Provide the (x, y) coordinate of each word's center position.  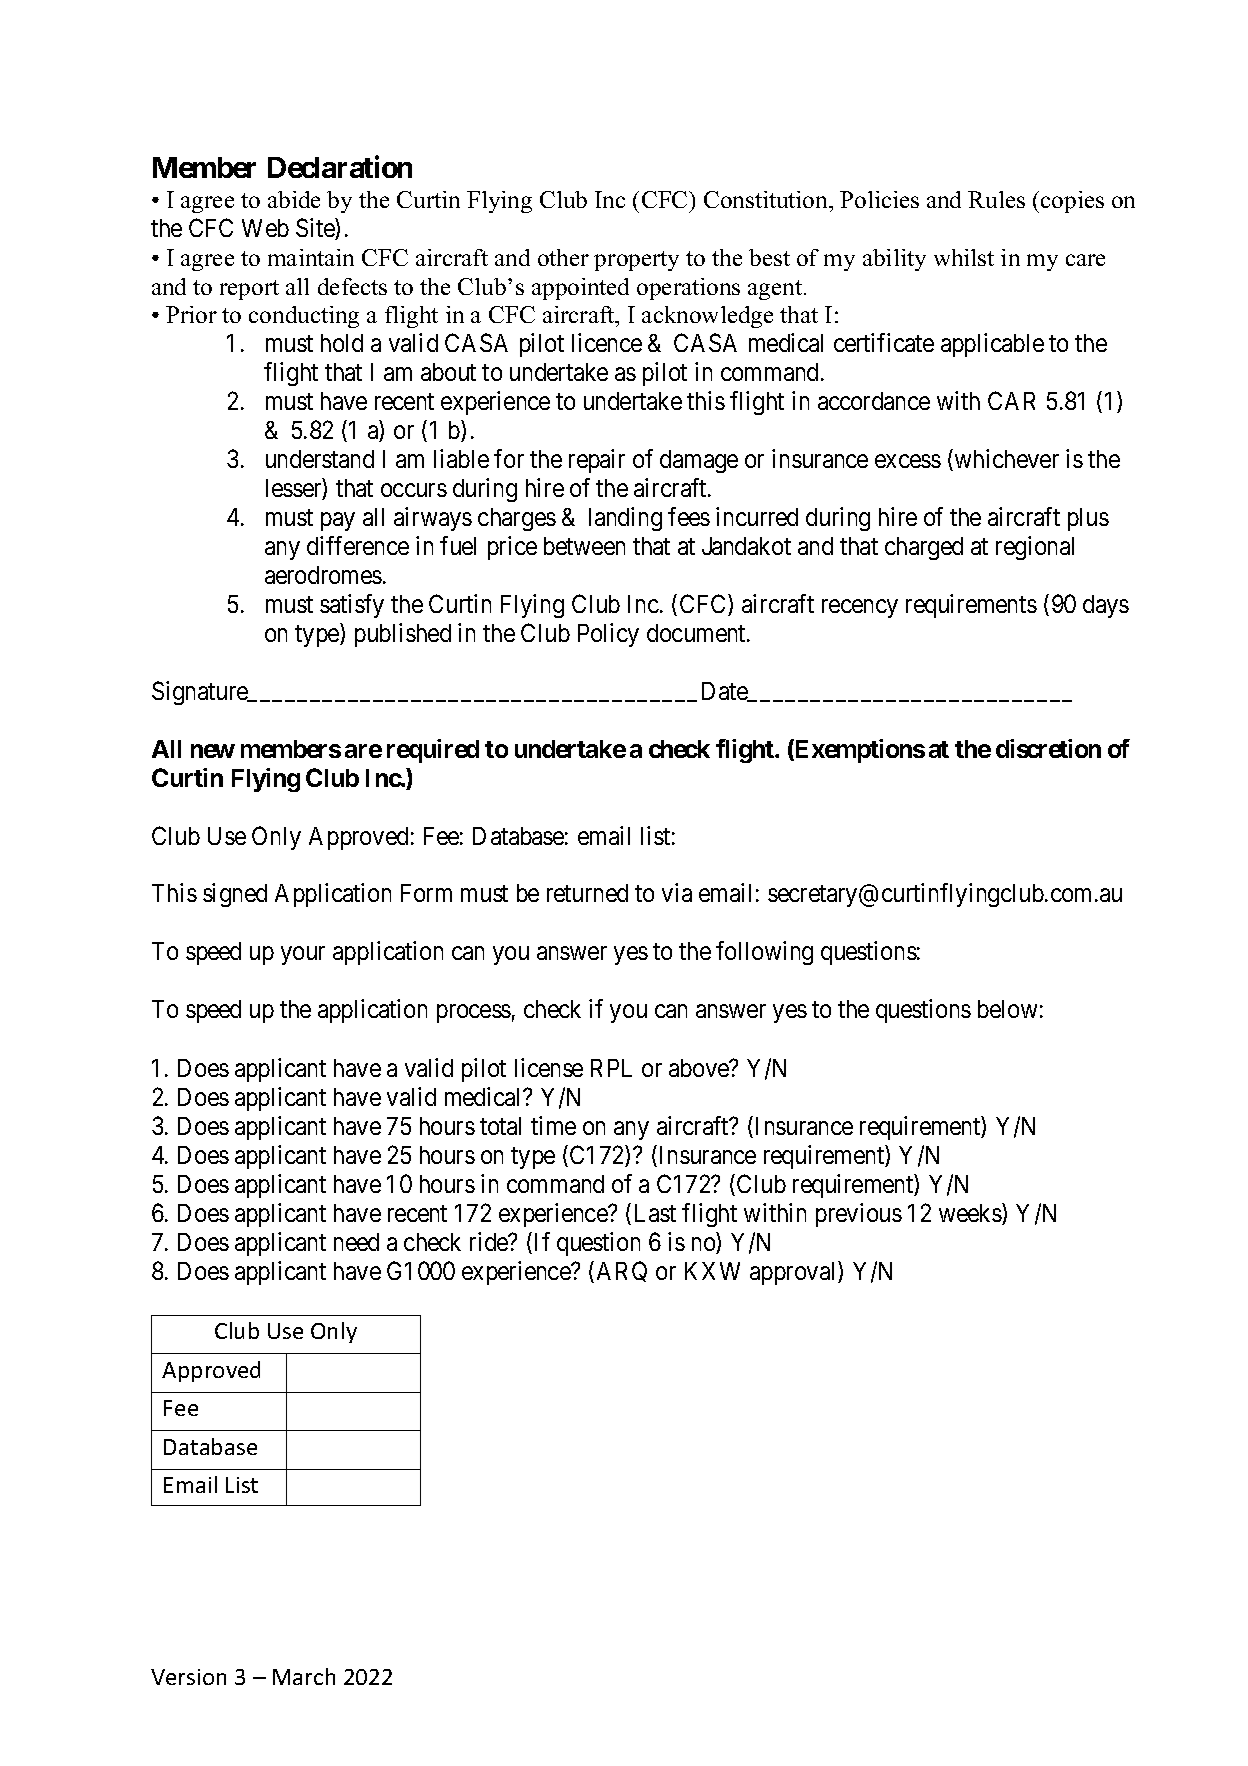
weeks (971, 1214)
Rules (996, 199)
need (356, 1242)
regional (1035, 548)
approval (794, 1273)
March (304, 1676)
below (1007, 1009)
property (636, 261)
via (677, 892)
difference (358, 545)
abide (294, 199)
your (303, 956)
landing (625, 519)
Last (655, 1213)
